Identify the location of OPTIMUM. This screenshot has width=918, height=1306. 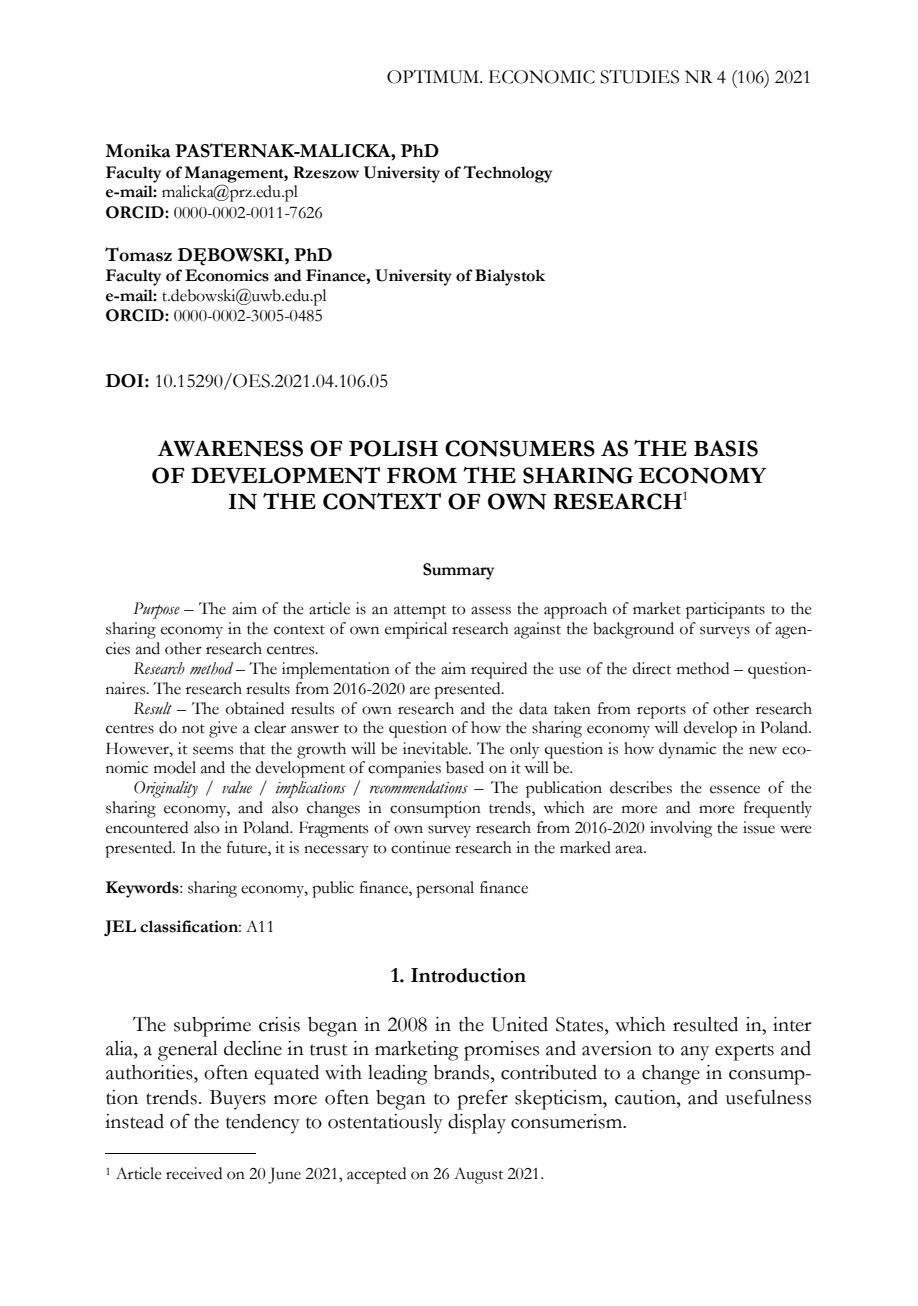
(434, 77).
